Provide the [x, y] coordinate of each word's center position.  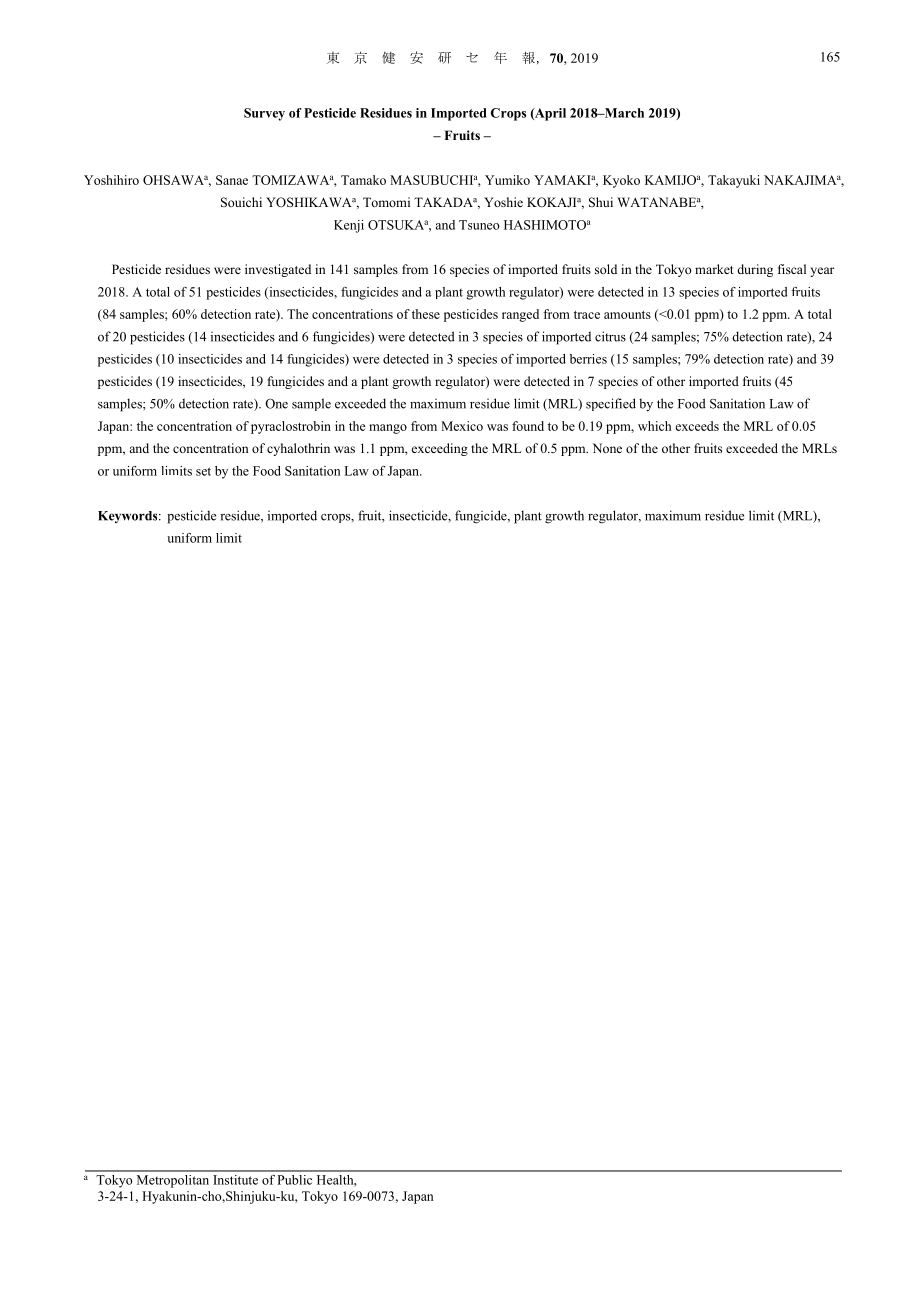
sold [606, 269]
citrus [610, 336]
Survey [264, 114]
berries [588, 359]
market [714, 269]
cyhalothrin [298, 449]
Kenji [349, 226]
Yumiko [507, 180]
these [426, 314]
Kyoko [621, 181]
